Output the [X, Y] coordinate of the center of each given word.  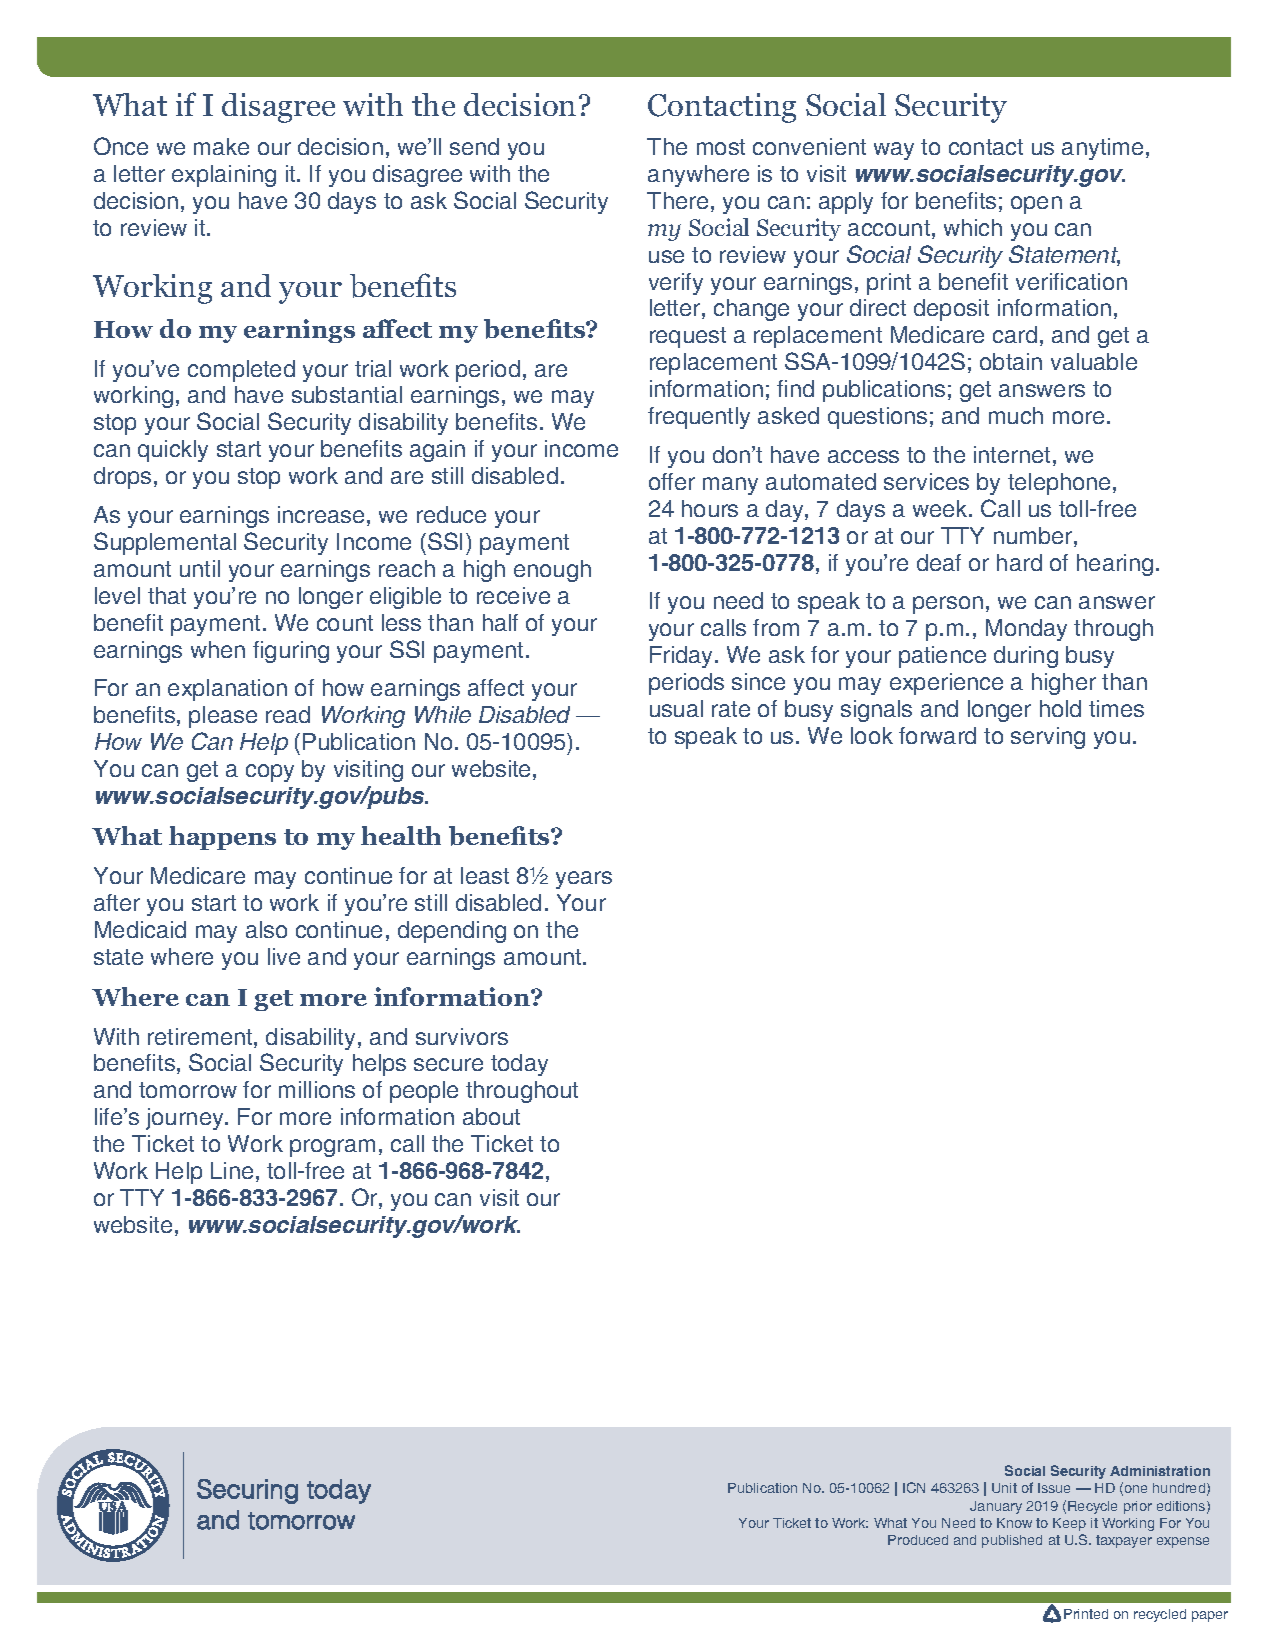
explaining [224, 176]
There [677, 200]
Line [232, 1170]
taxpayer [1124, 1541]
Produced [918, 1540]
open [1036, 205]
